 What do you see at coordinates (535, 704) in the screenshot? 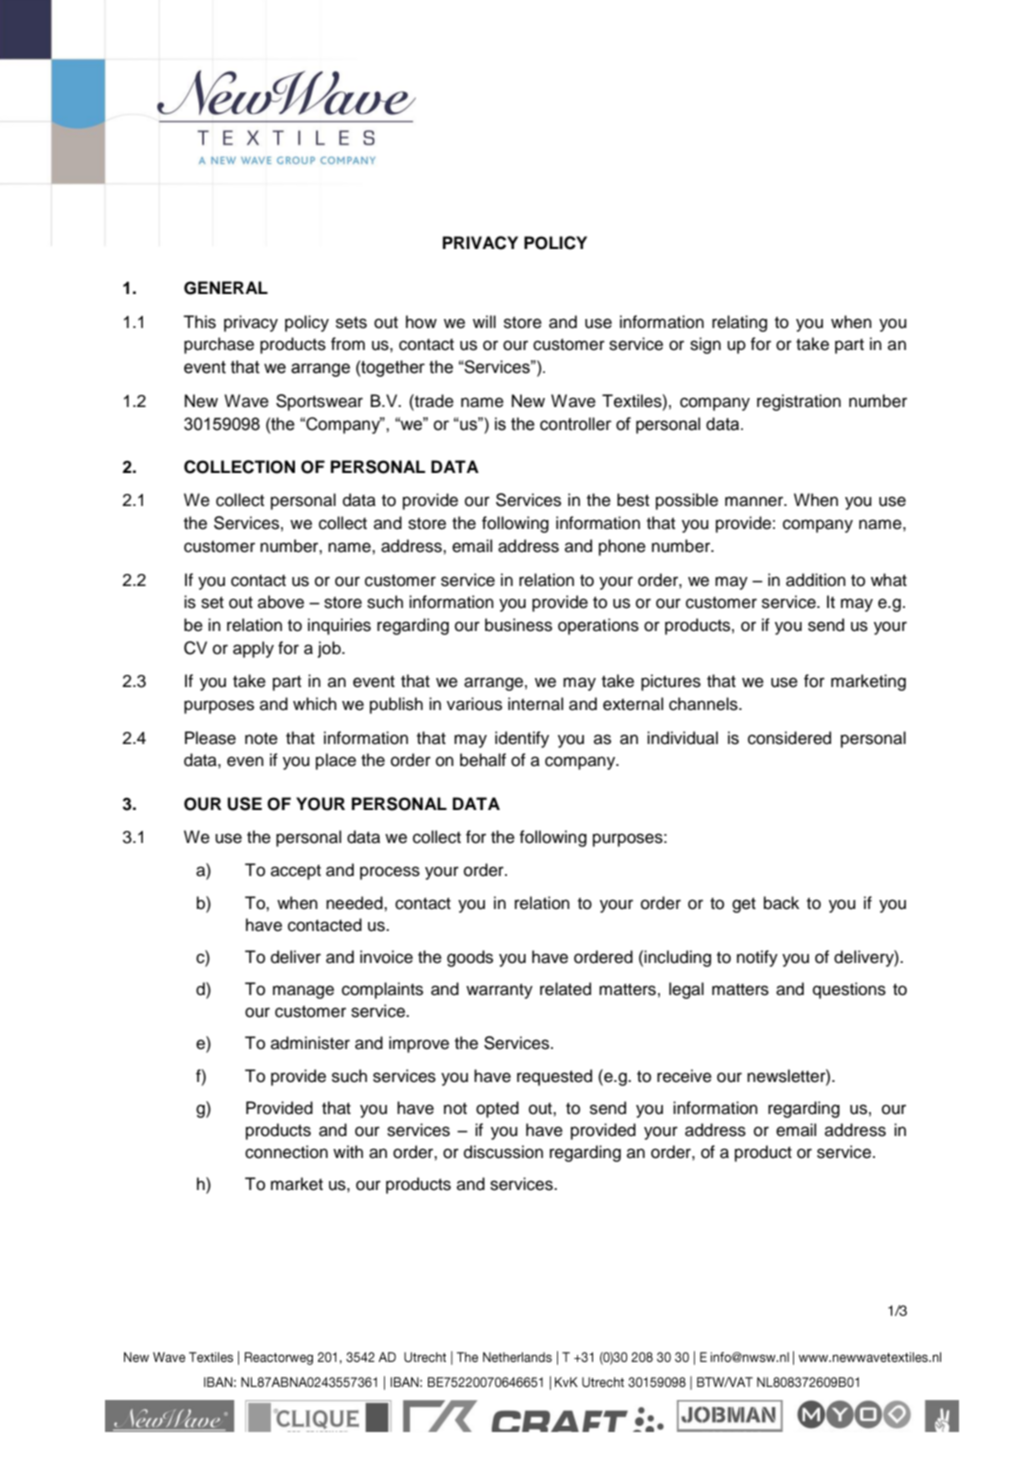
I see `internal` at bounding box center [535, 704].
